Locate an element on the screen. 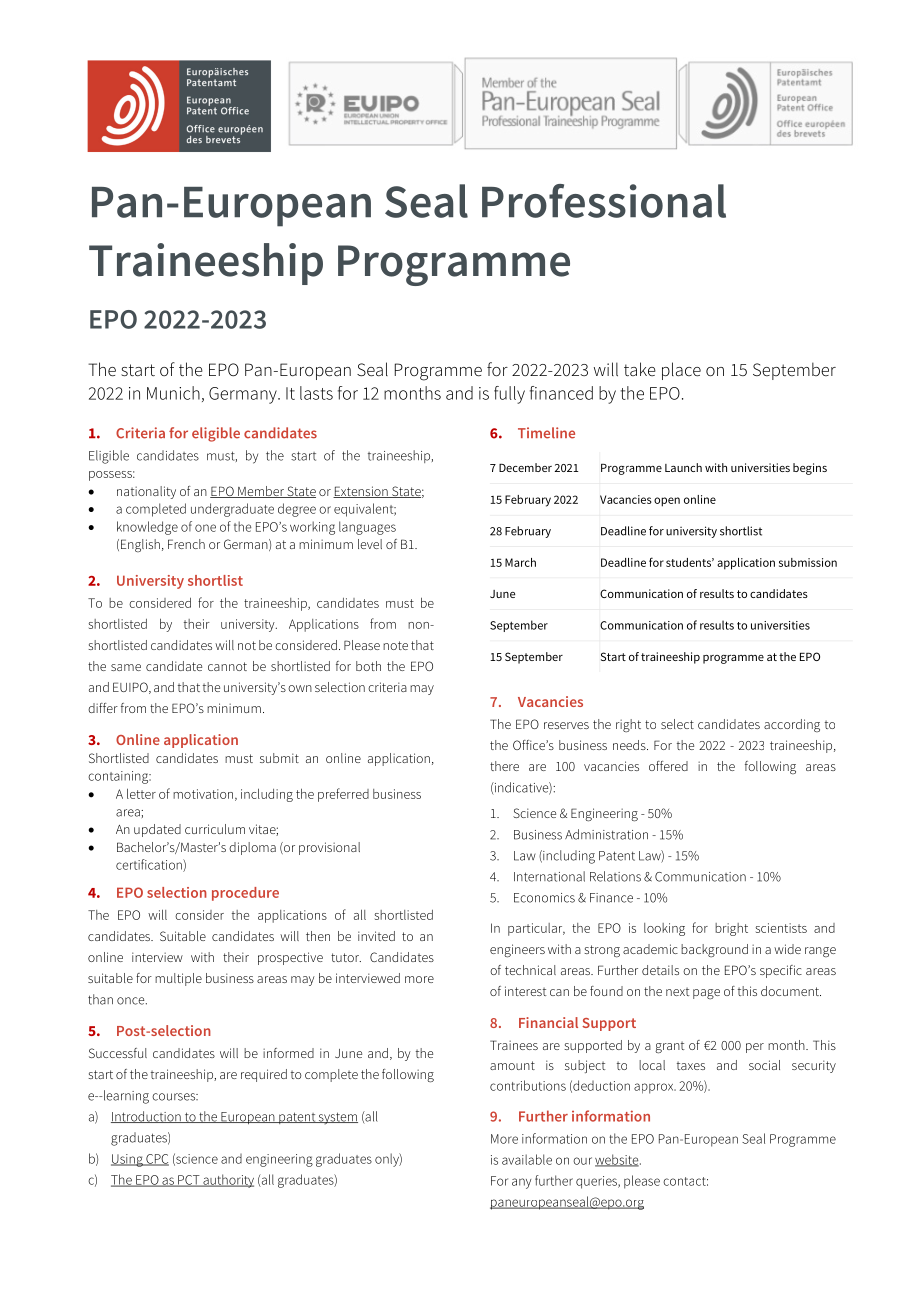 This screenshot has width=924, height=1308. place is located at coordinates (681, 371).
